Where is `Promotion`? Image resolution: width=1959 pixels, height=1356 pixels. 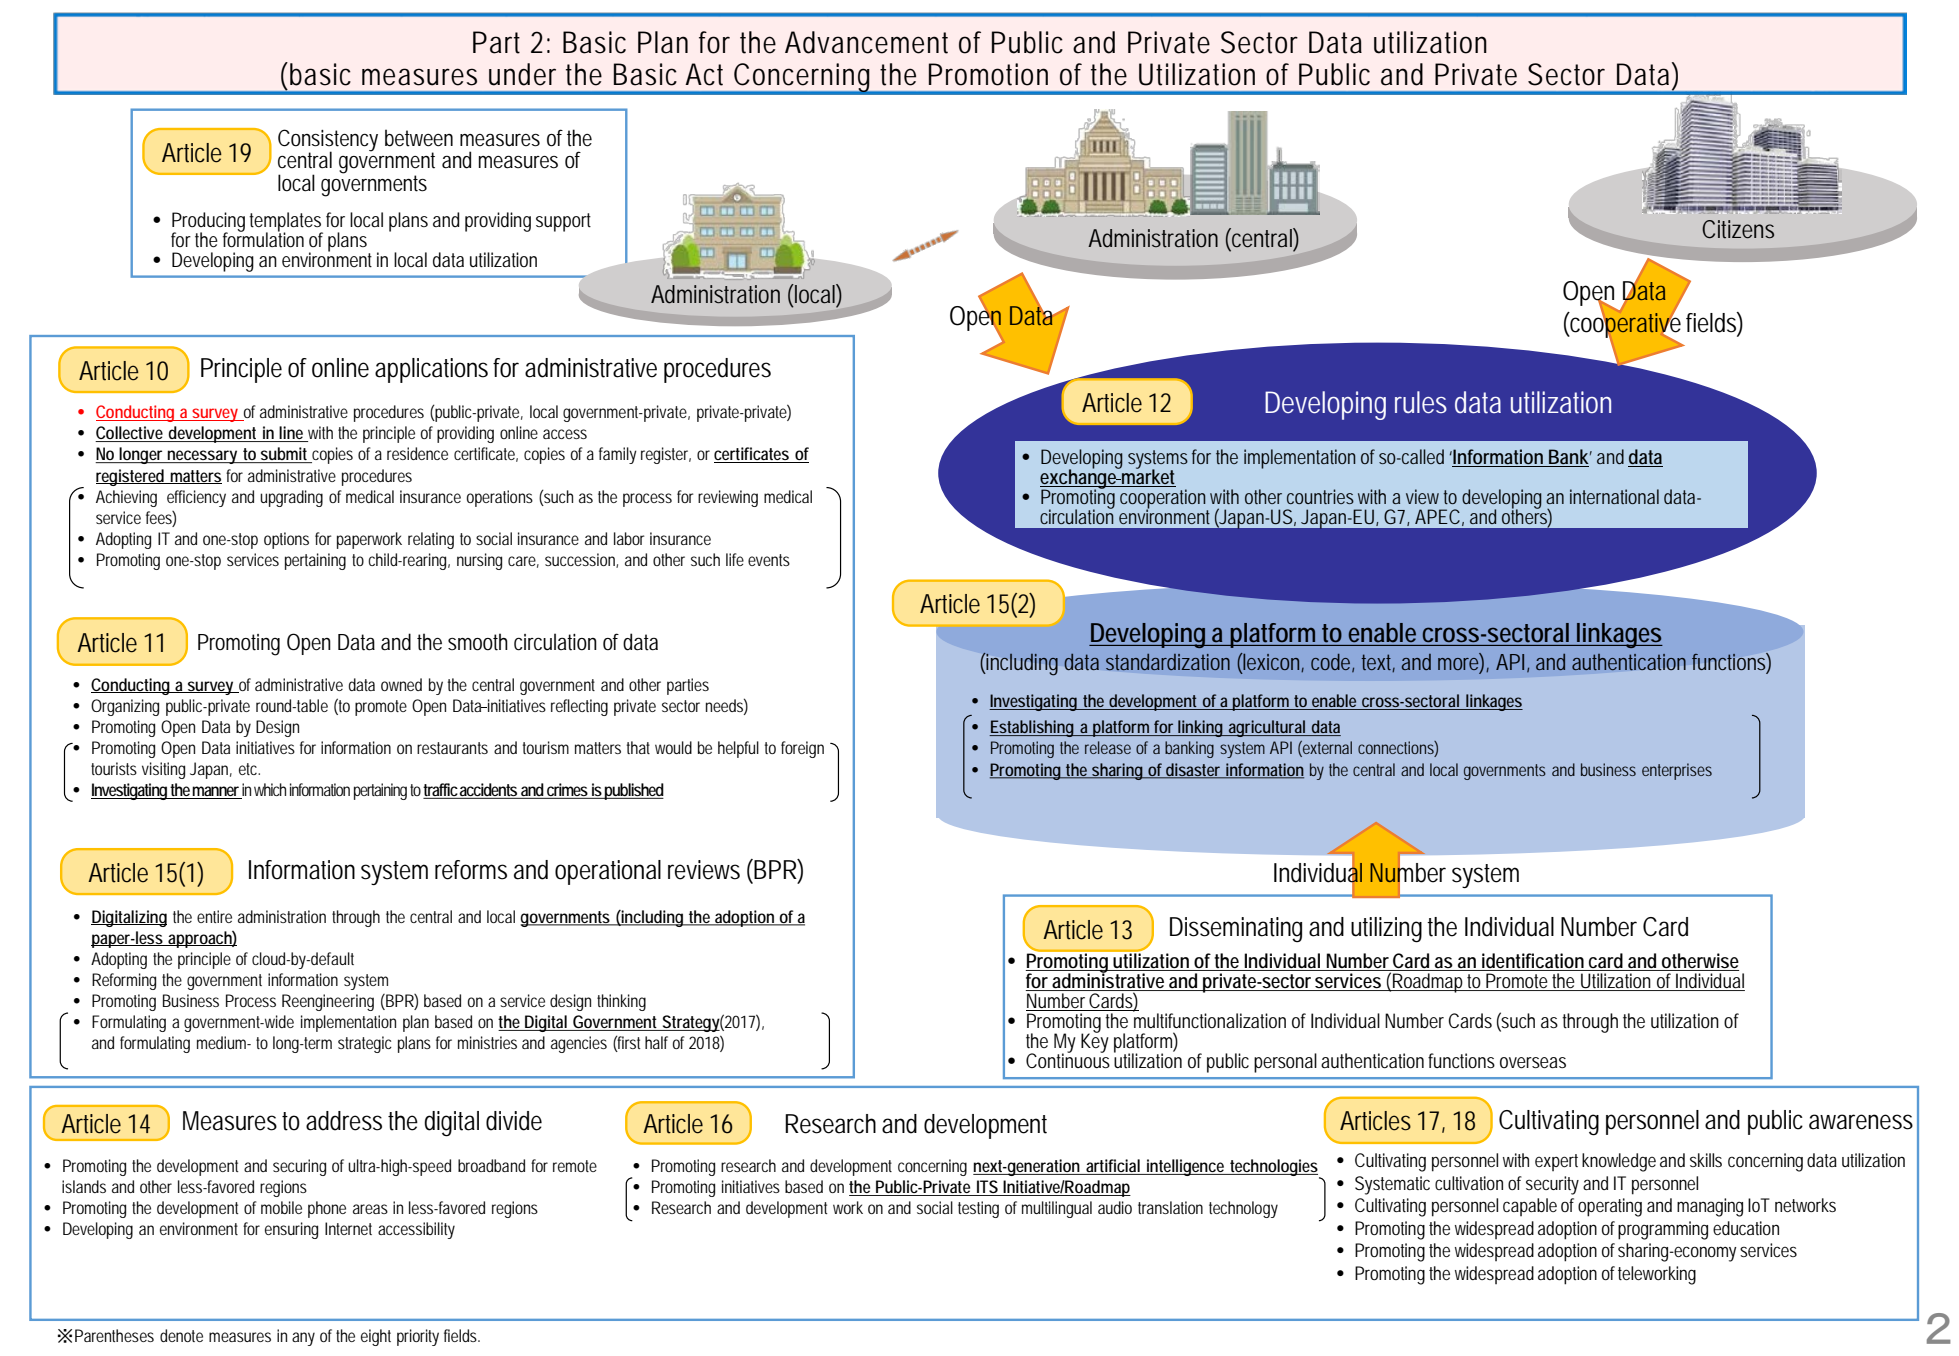
Promotion is located at coordinates (988, 74).
